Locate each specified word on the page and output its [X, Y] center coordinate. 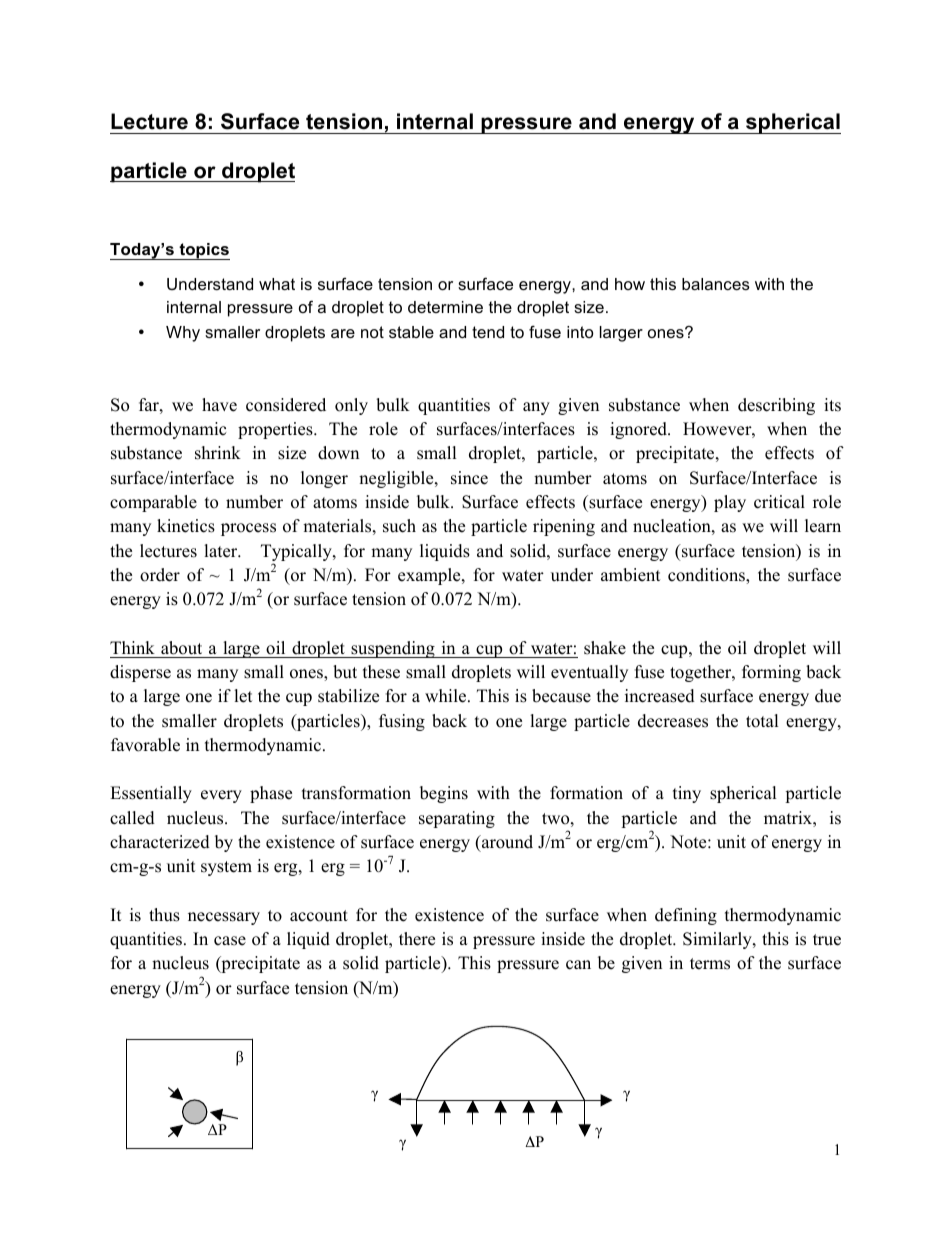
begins [444, 794]
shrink [218, 453]
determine [445, 307]
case [230, 941]
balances [716, 284]
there [417, 939]
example [430, 576]
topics [203, 251]
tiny [687, 794]
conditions [707, 576]
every [221, 796]
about [181, 648]
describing [776, 406]
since [469, 478]
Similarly [718, 940]
